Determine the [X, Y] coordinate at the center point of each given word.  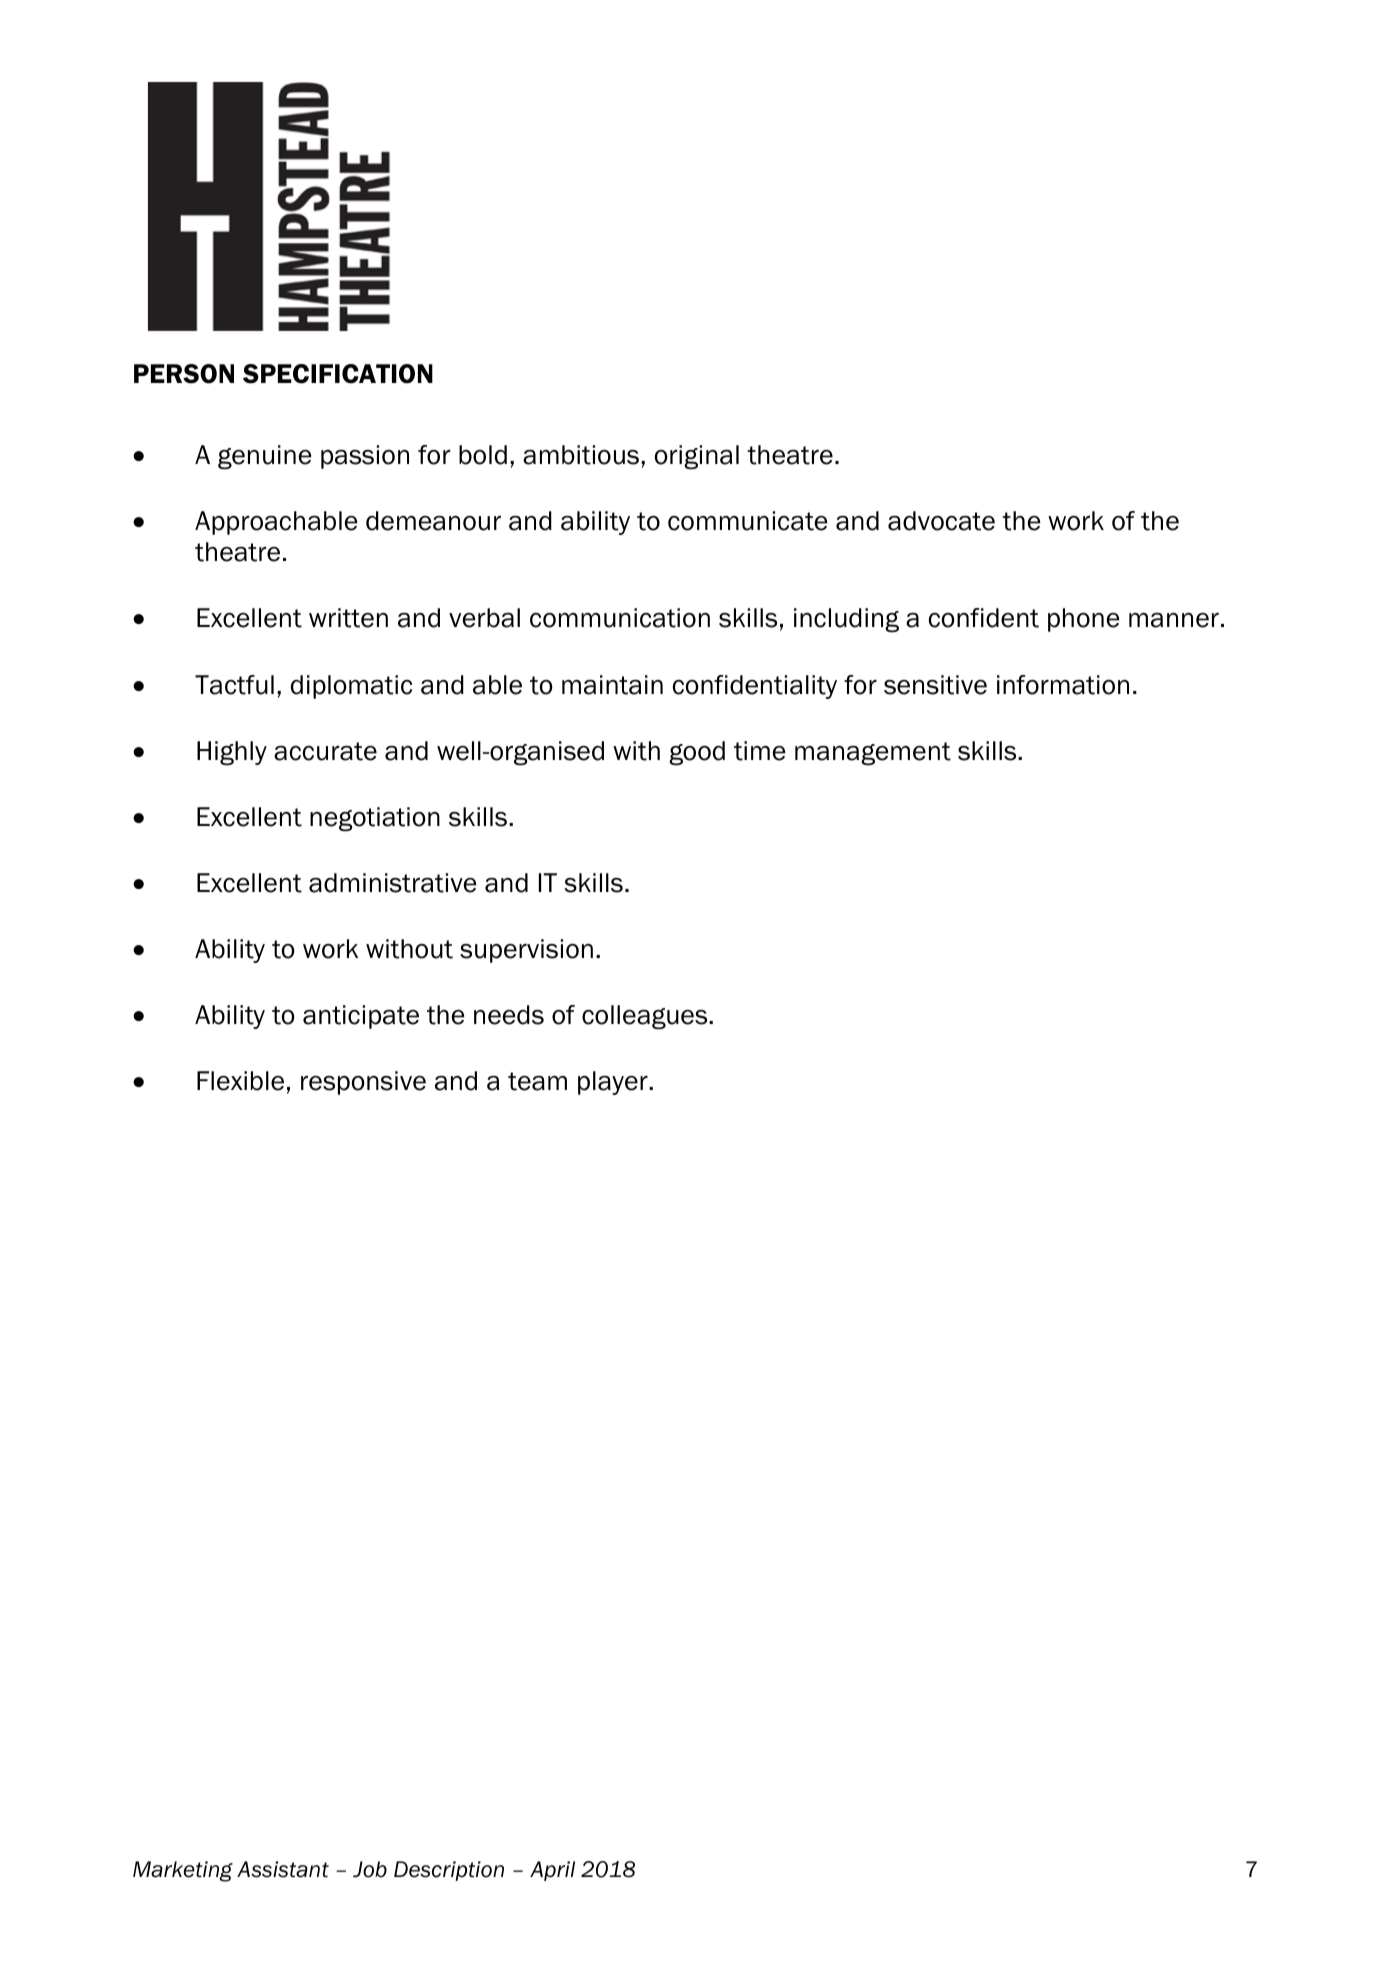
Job [370, 1869]
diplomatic [351, 687]
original [697, 457]
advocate [941, 521]
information [1063, 685]
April [552, 1871]
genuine [265, 457]
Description [449, 1871]
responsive [363, 1083]
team [537, 1081]
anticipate [361, 1017]
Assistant [283, 1869]
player [614, 1083]
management [873, 754]
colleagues [646, 1017]
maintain [612, 685]
